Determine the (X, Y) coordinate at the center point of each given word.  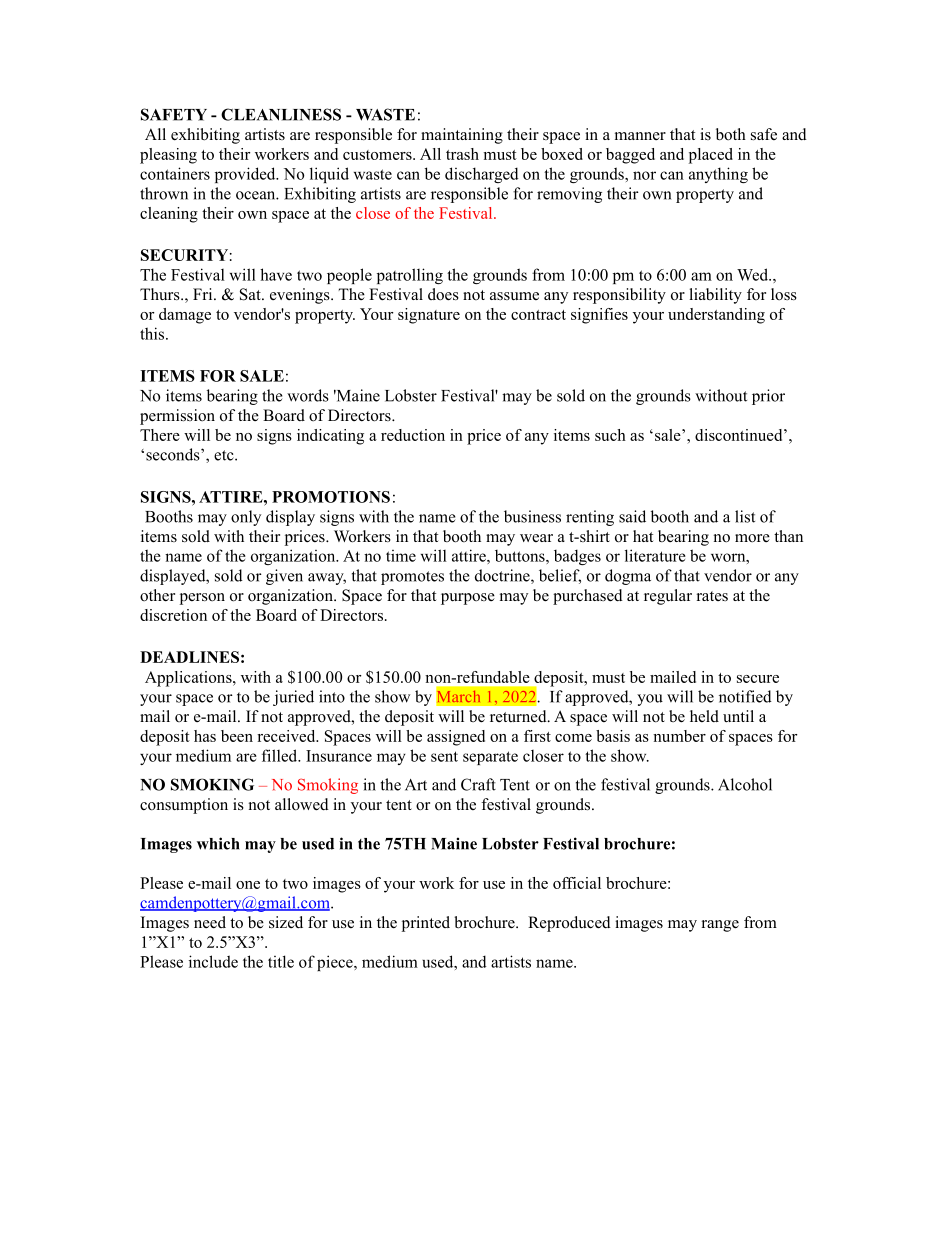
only (246, 518)
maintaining (462, 136)
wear (536, 538)
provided (246, 175)
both (731, 134)
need (210, 922)
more (752, 538)
